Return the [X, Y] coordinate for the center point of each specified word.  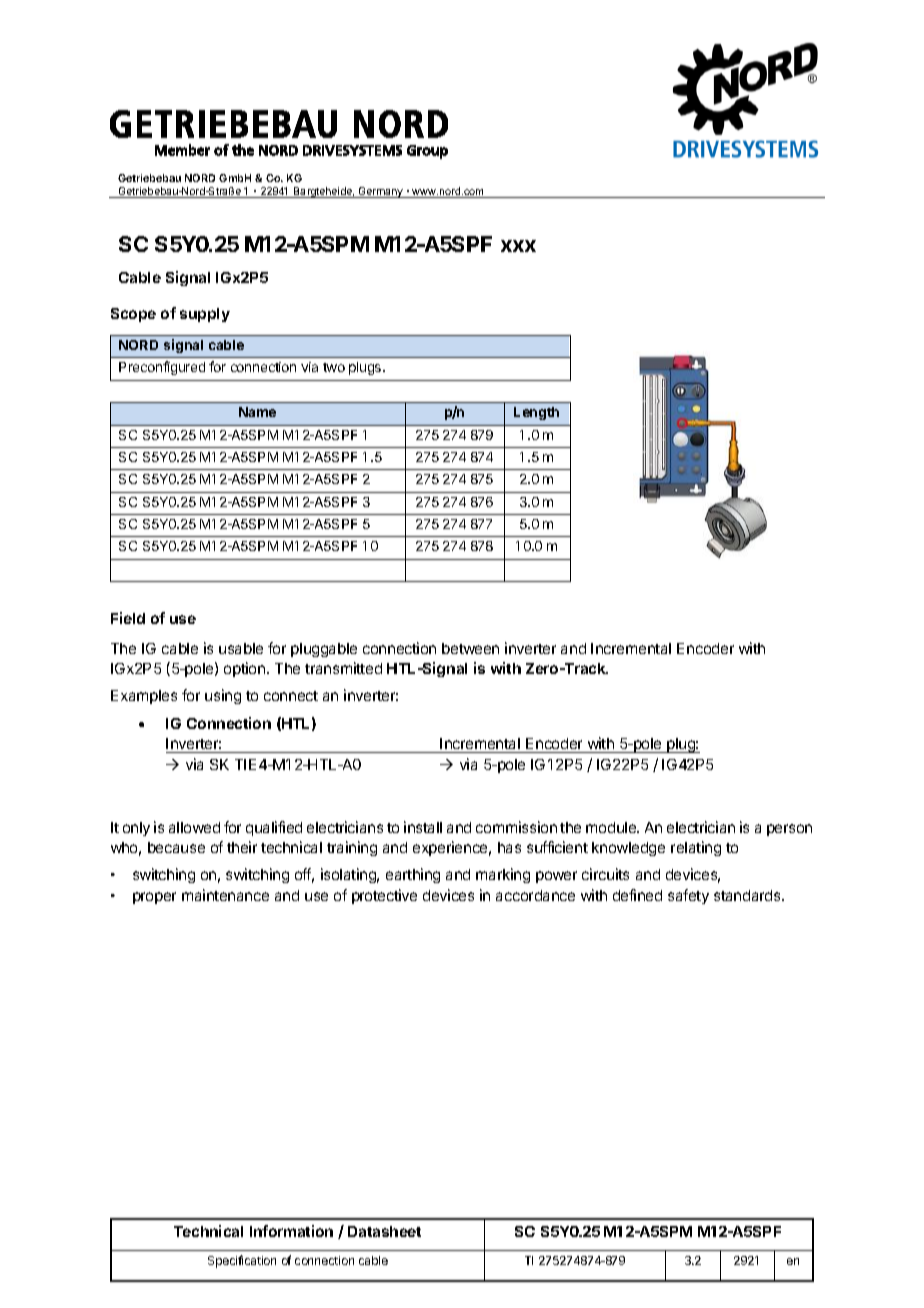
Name [257, 412]
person [789, 830]
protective [384, 896]
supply [205, 315]
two [334, 367]
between [470, 648]
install [423, 827]
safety [688, 896]
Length [536, 413]
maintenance [225, 895]
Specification [242, 1261]
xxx [518, 246]
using [223, 696]
